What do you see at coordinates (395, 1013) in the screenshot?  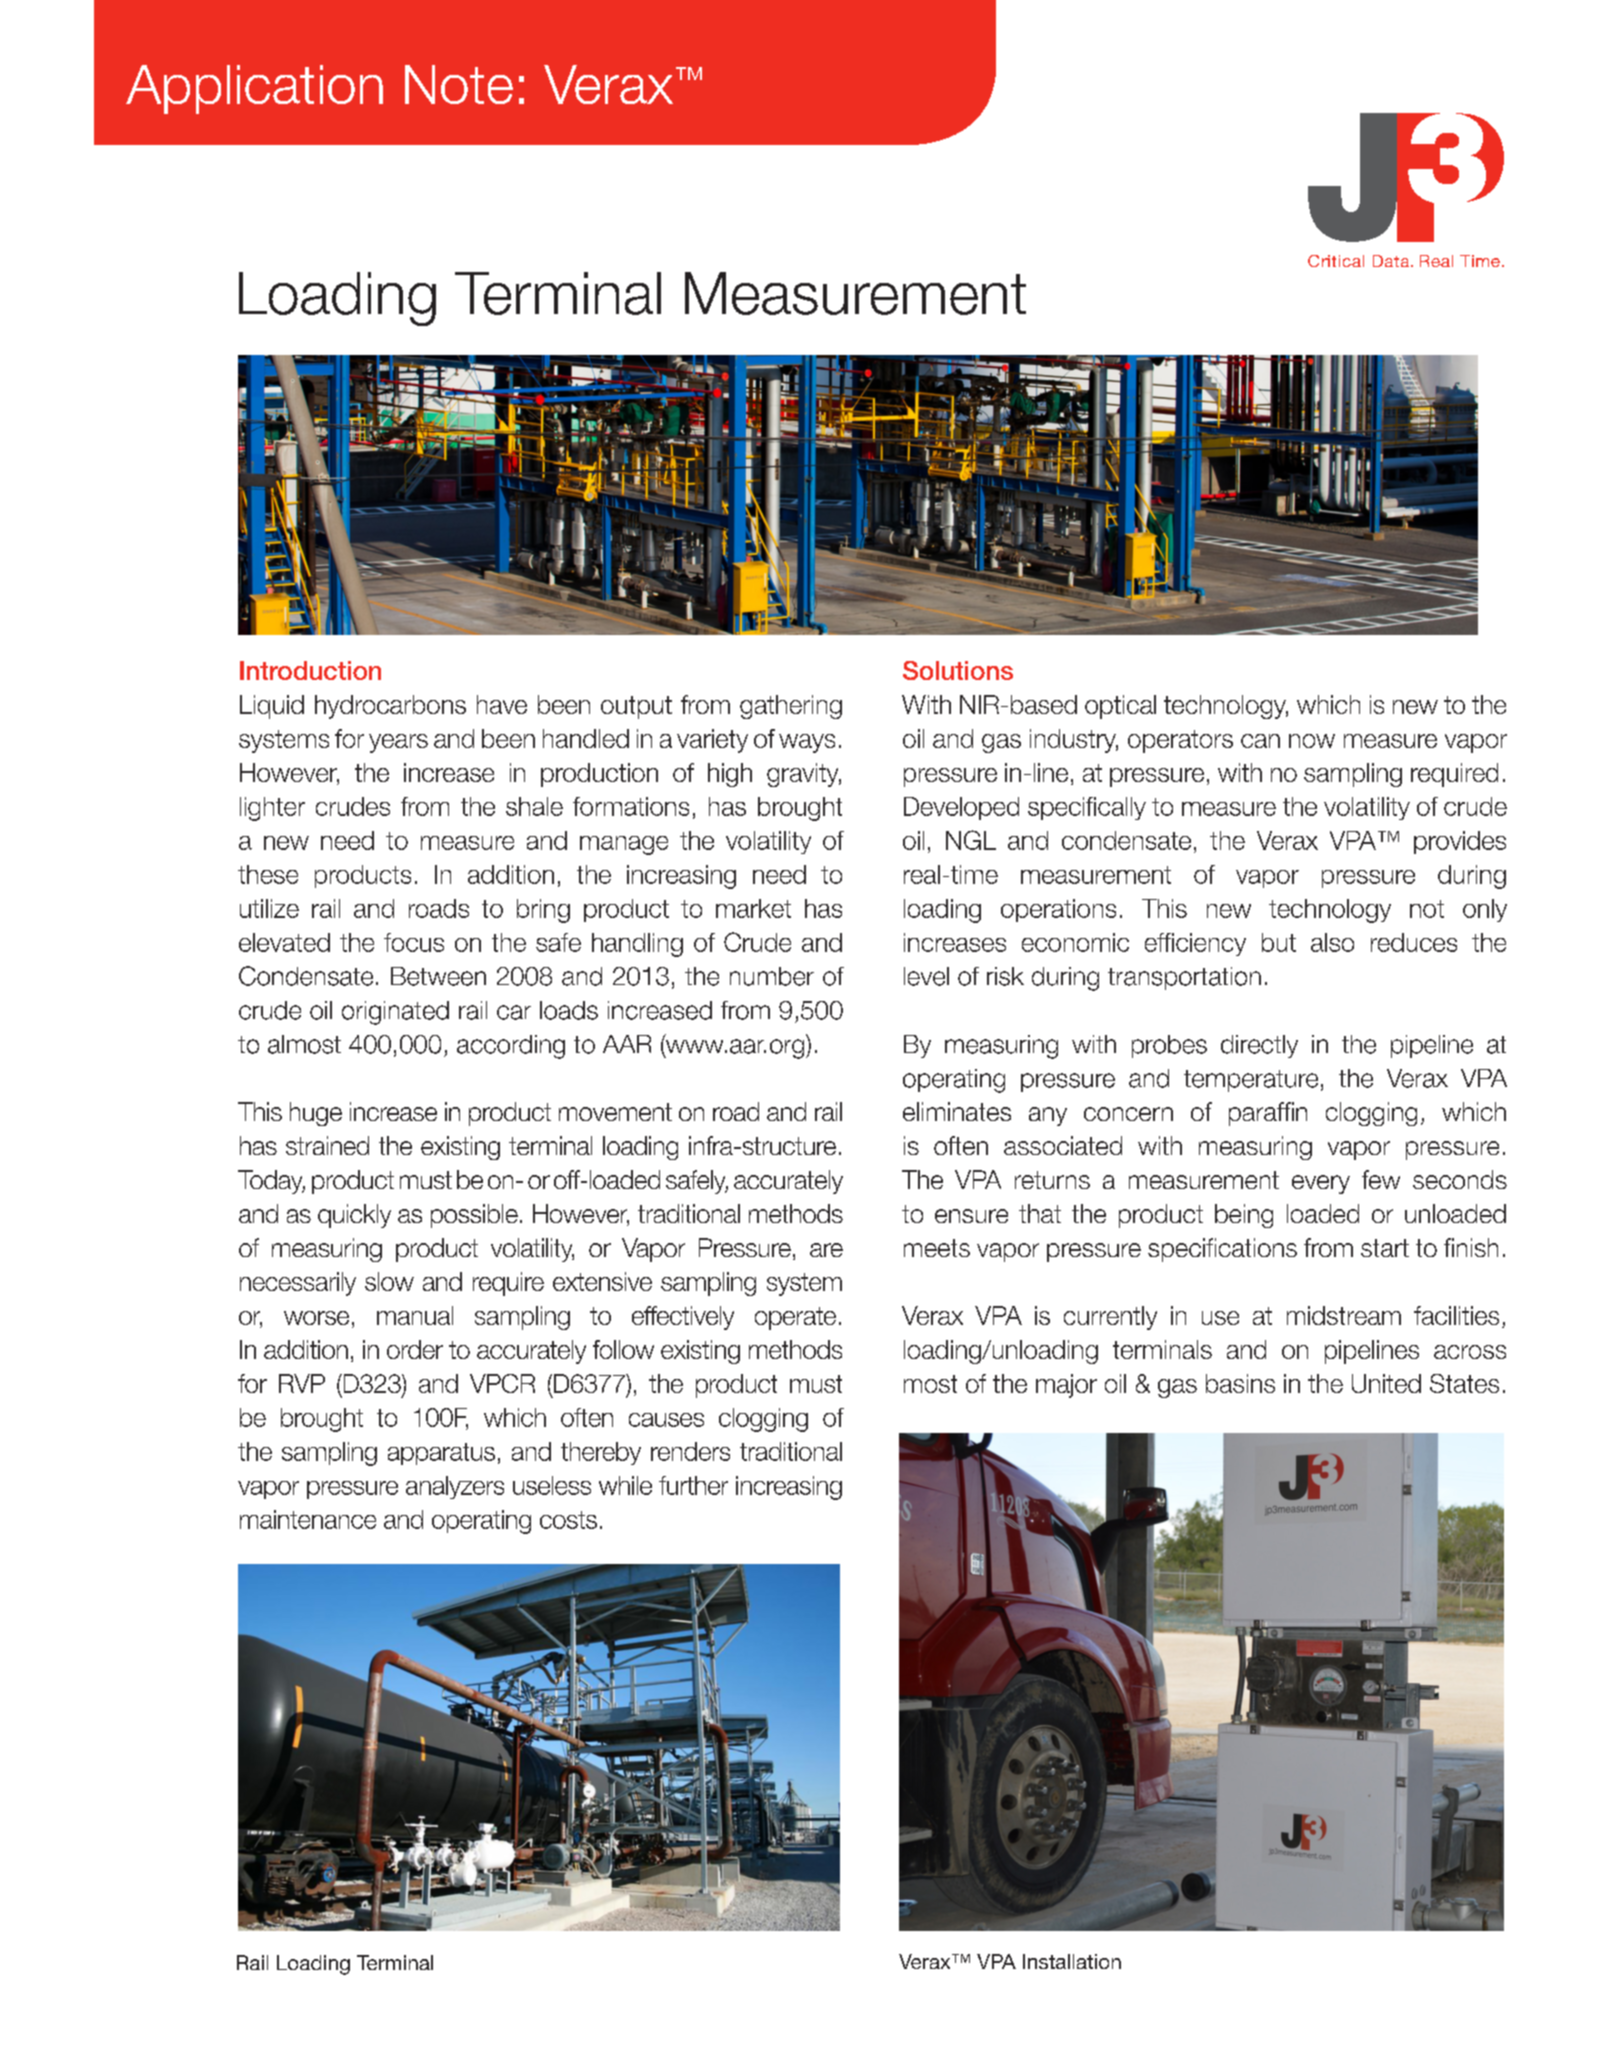 I see `originated` at bounding box center [395, 1013].
